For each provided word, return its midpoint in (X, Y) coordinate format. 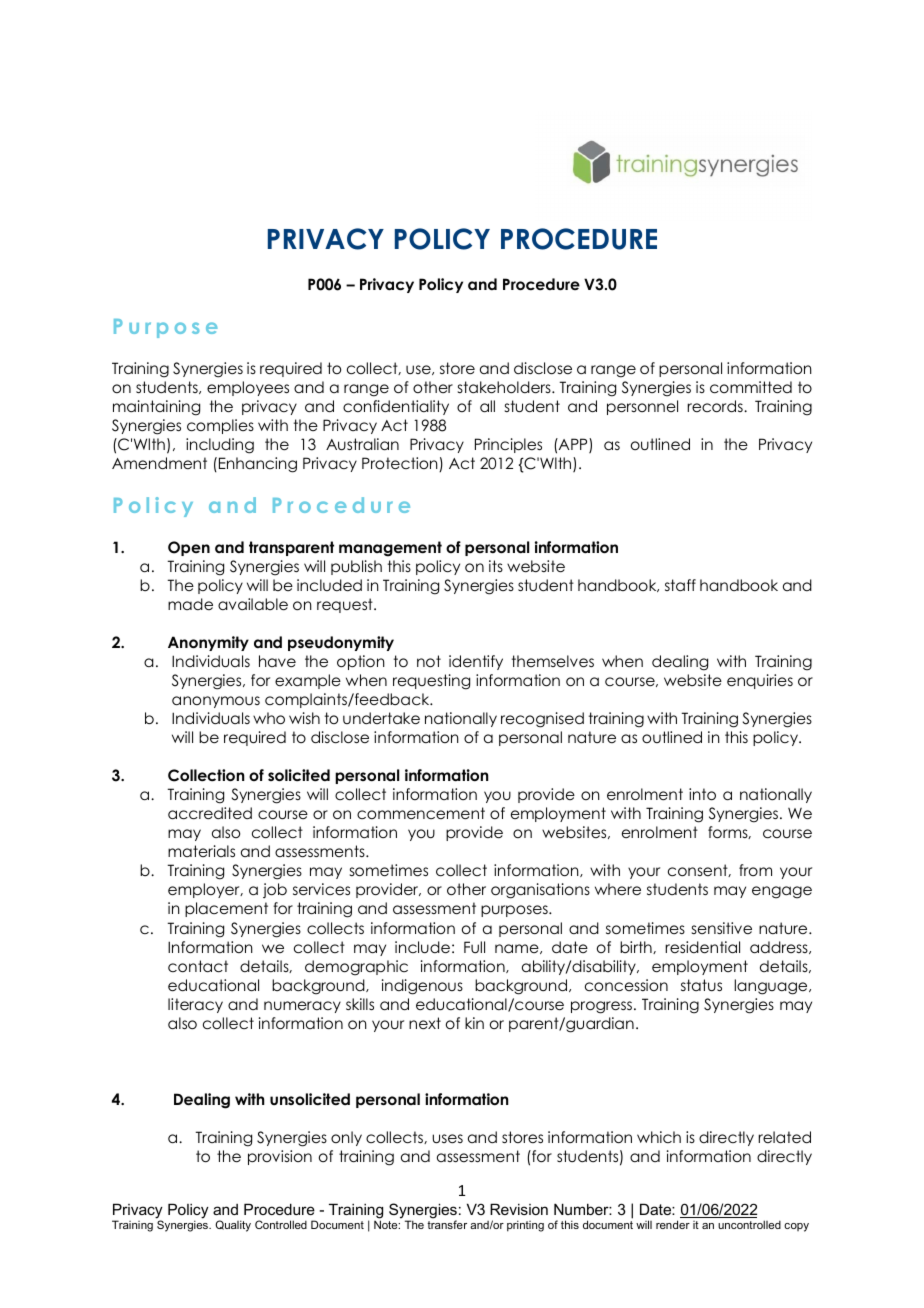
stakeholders (505, 387)
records (716, 406)
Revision (519, 1209)
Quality (233, 1226)
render (673, 1224)
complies (220, 426)
